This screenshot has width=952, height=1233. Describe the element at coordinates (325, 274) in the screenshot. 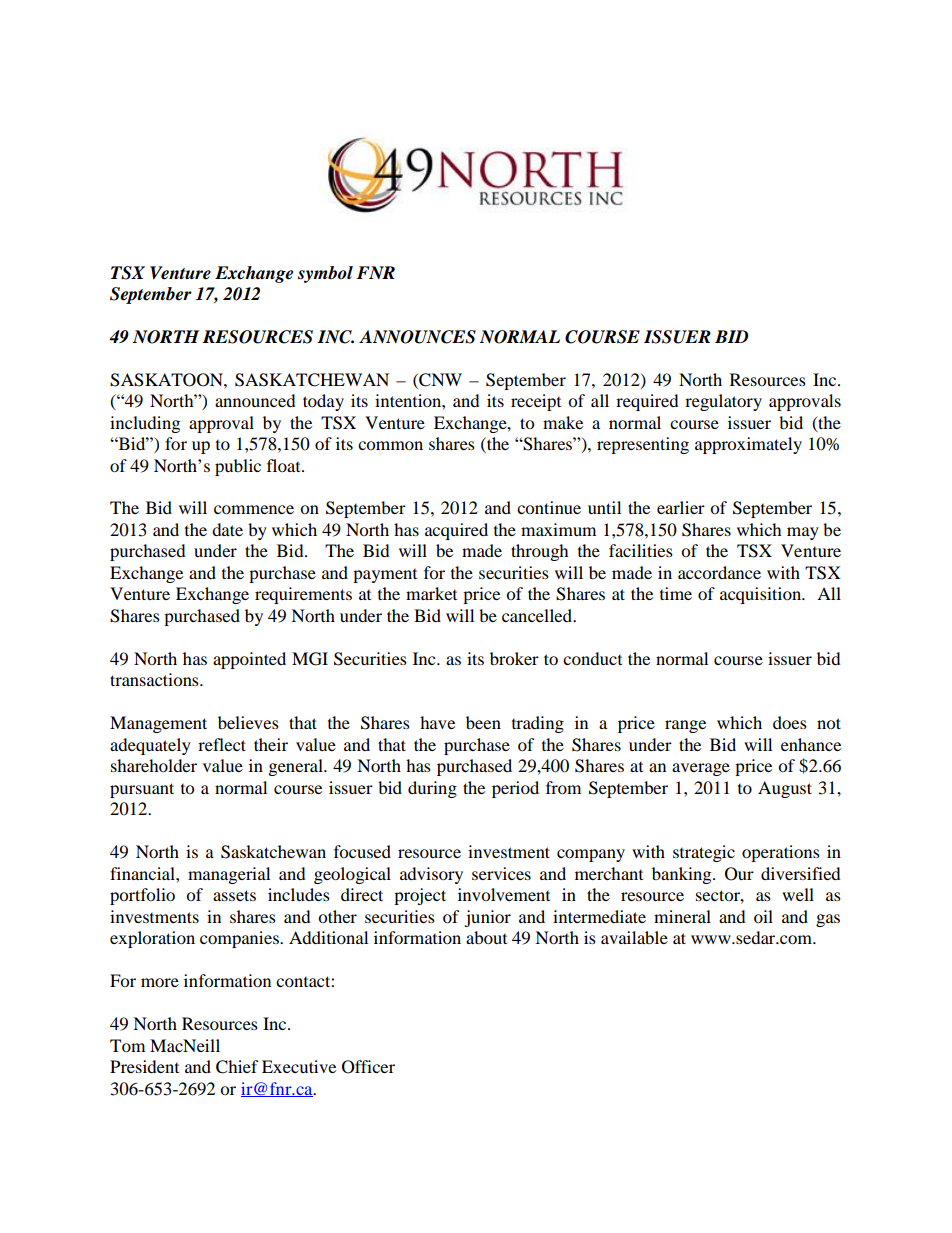

I see `symbol` at that location.
